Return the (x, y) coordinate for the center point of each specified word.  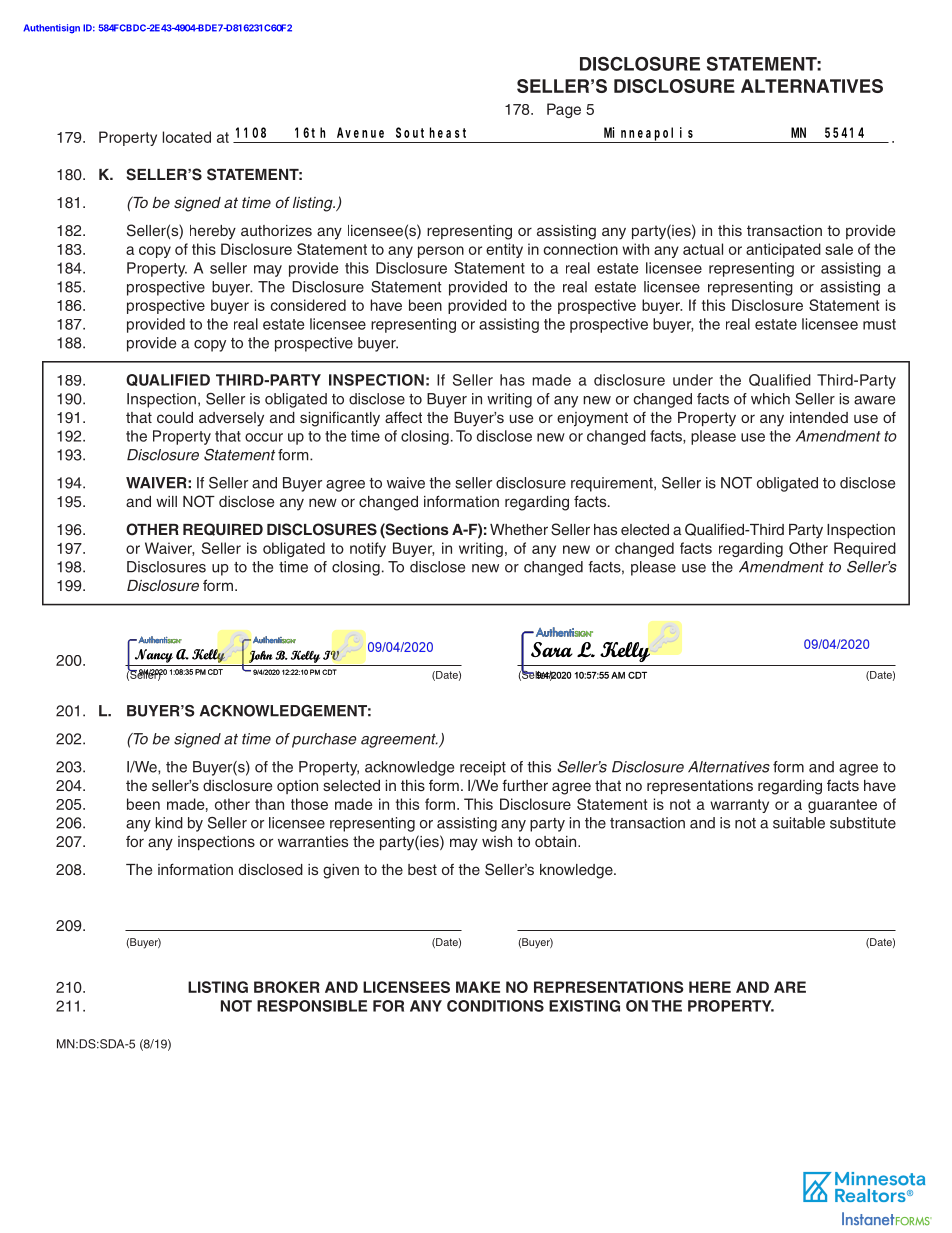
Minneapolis (648, 134)
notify (368, 549)
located (187, 137)
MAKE (478, 987)
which (770, 399)
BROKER (287, 987)
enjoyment (592, 419)
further (525, 785)
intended (819, 417)
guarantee (842, 806)
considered (308, 305)
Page (564, 110)
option (297, 787)
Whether (519, 529)
